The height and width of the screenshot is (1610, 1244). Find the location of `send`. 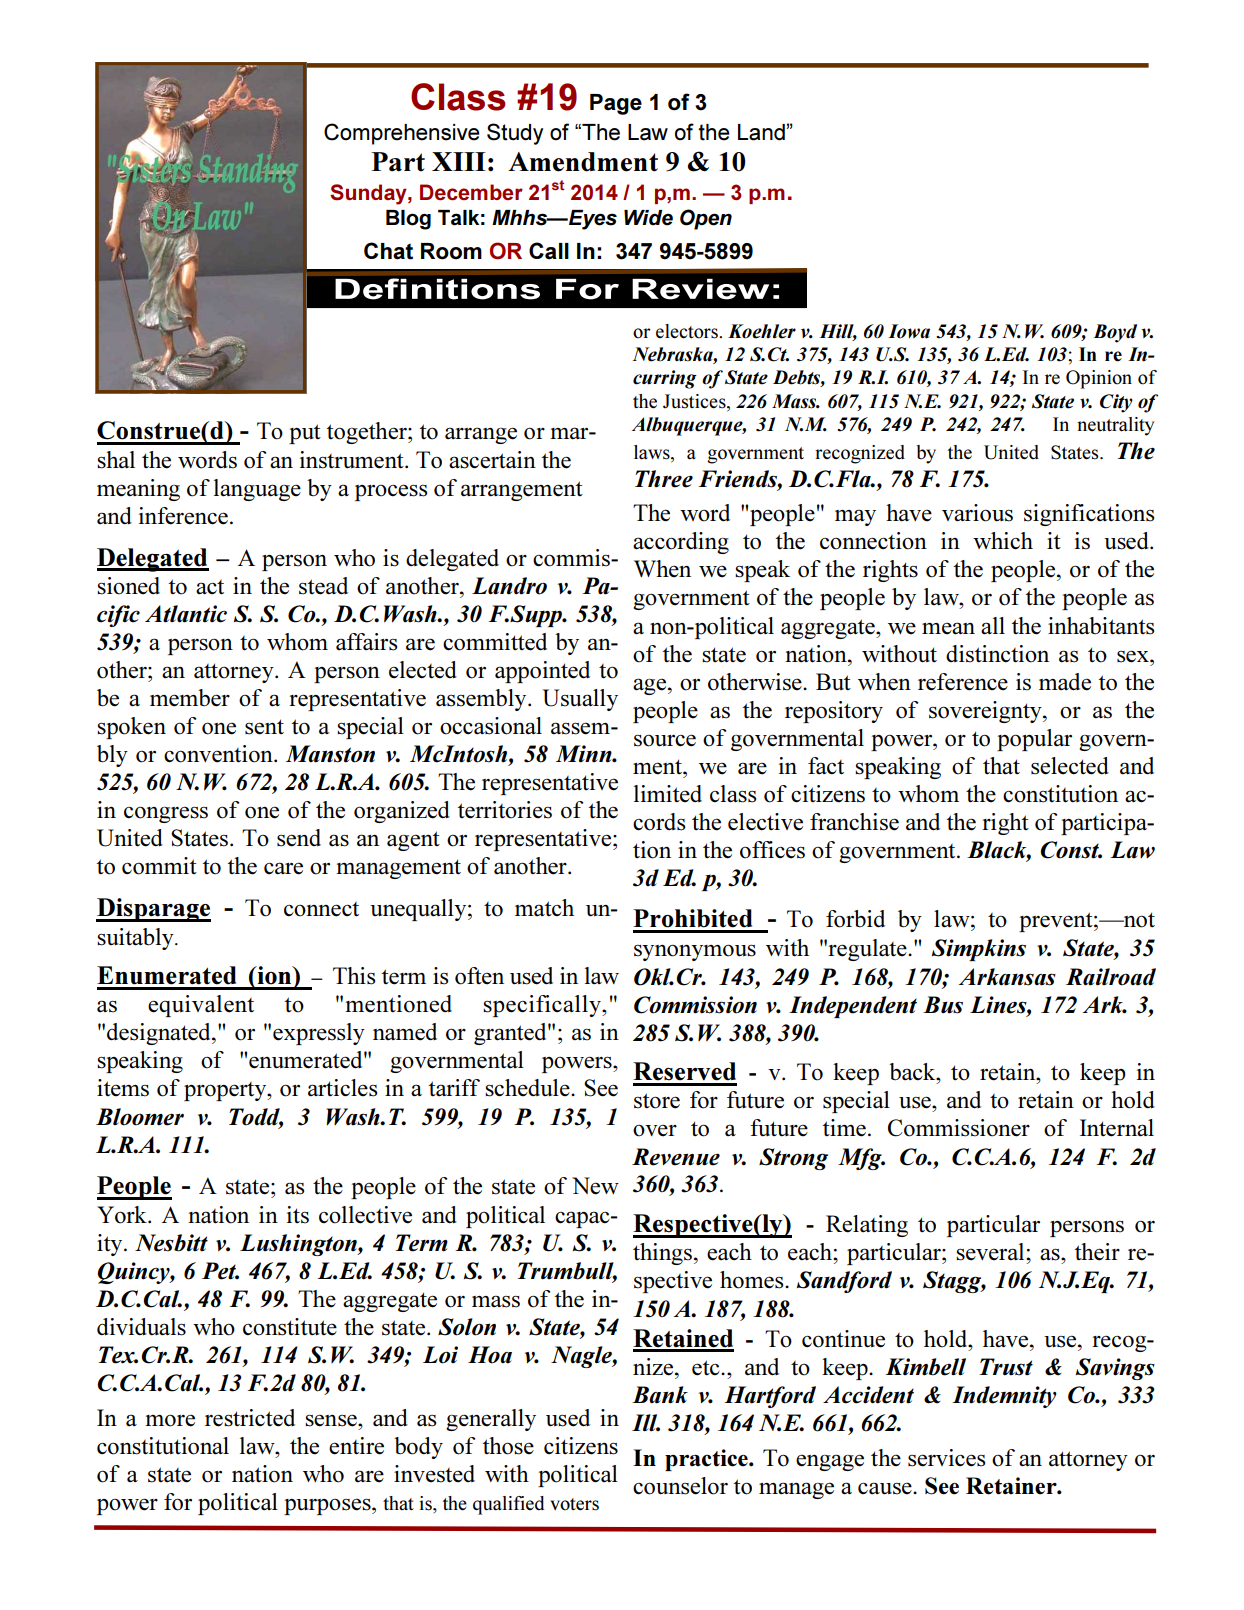

send is located at coordinates (299, 838).
